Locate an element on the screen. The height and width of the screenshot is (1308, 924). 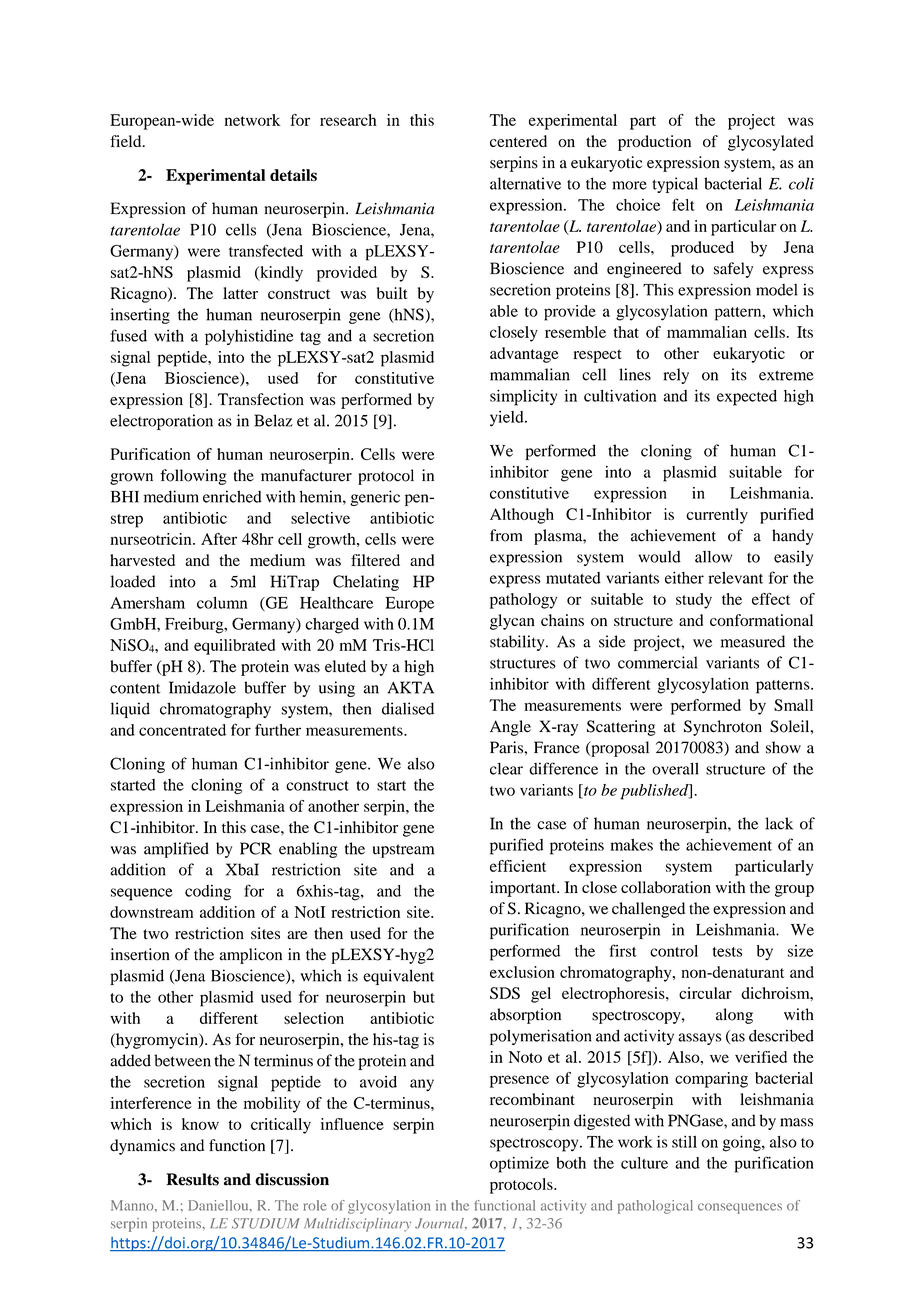
centered is located at coordinates (518, 141).
